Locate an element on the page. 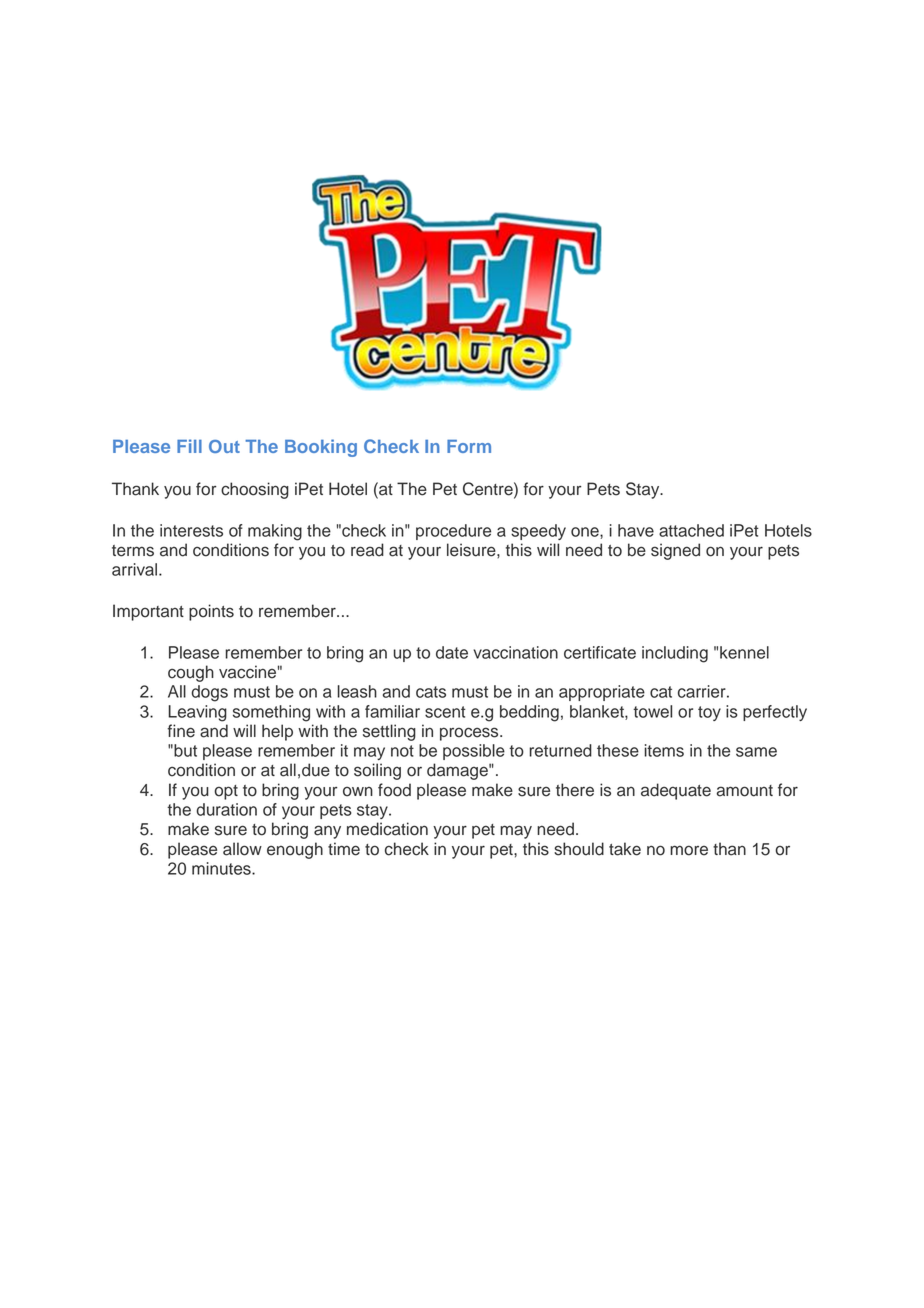 The image size is (924, 1308). read is located at coordinates (367, 550).
